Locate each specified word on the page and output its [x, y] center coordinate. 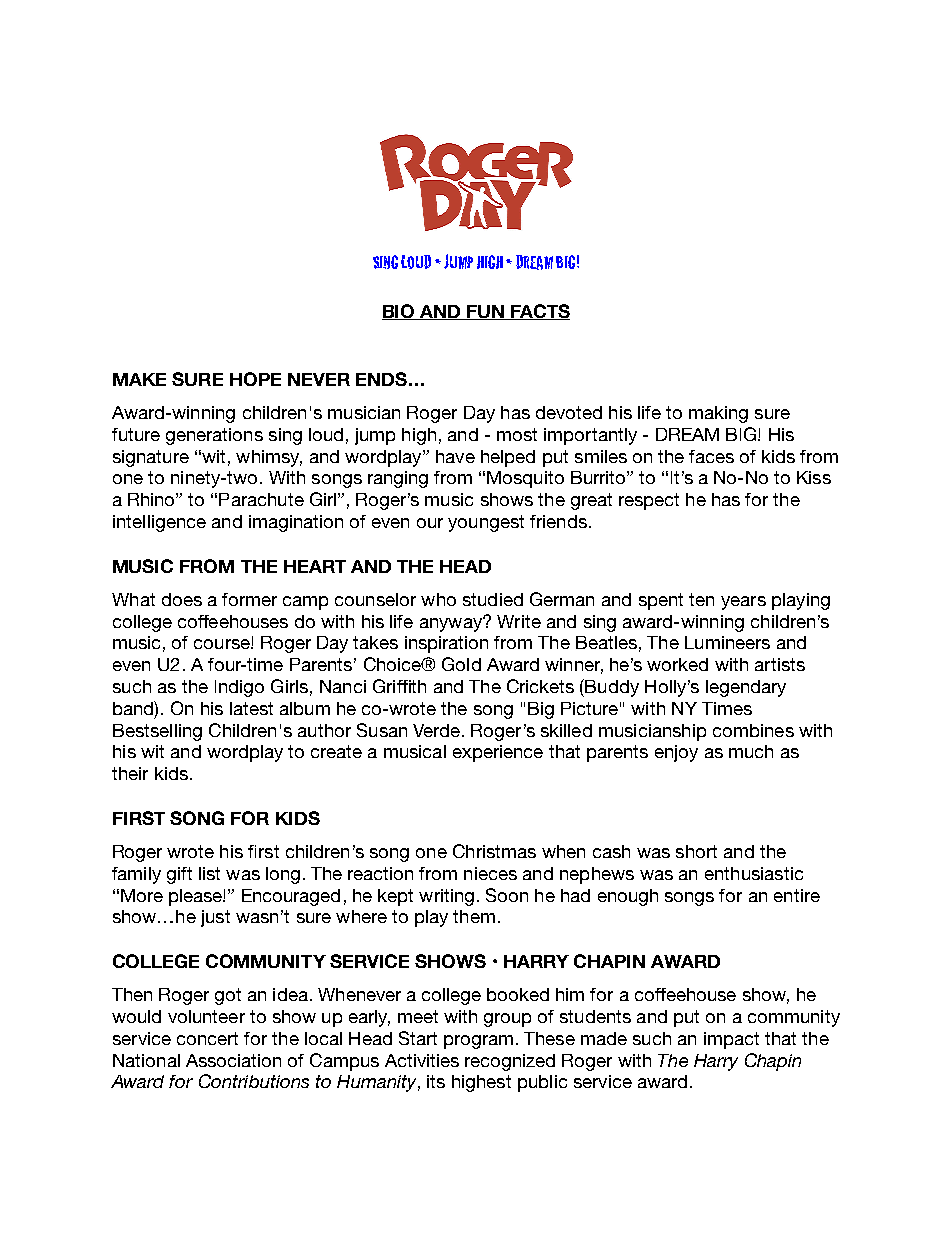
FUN [485, 312]
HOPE [255, 379]
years [743, 603]
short [696, 851]
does [182, 599]
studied [493, 599]
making [718, 414]
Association [233, 1060]
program [478, 1042]
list [209, 873]
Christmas [494, 851]
